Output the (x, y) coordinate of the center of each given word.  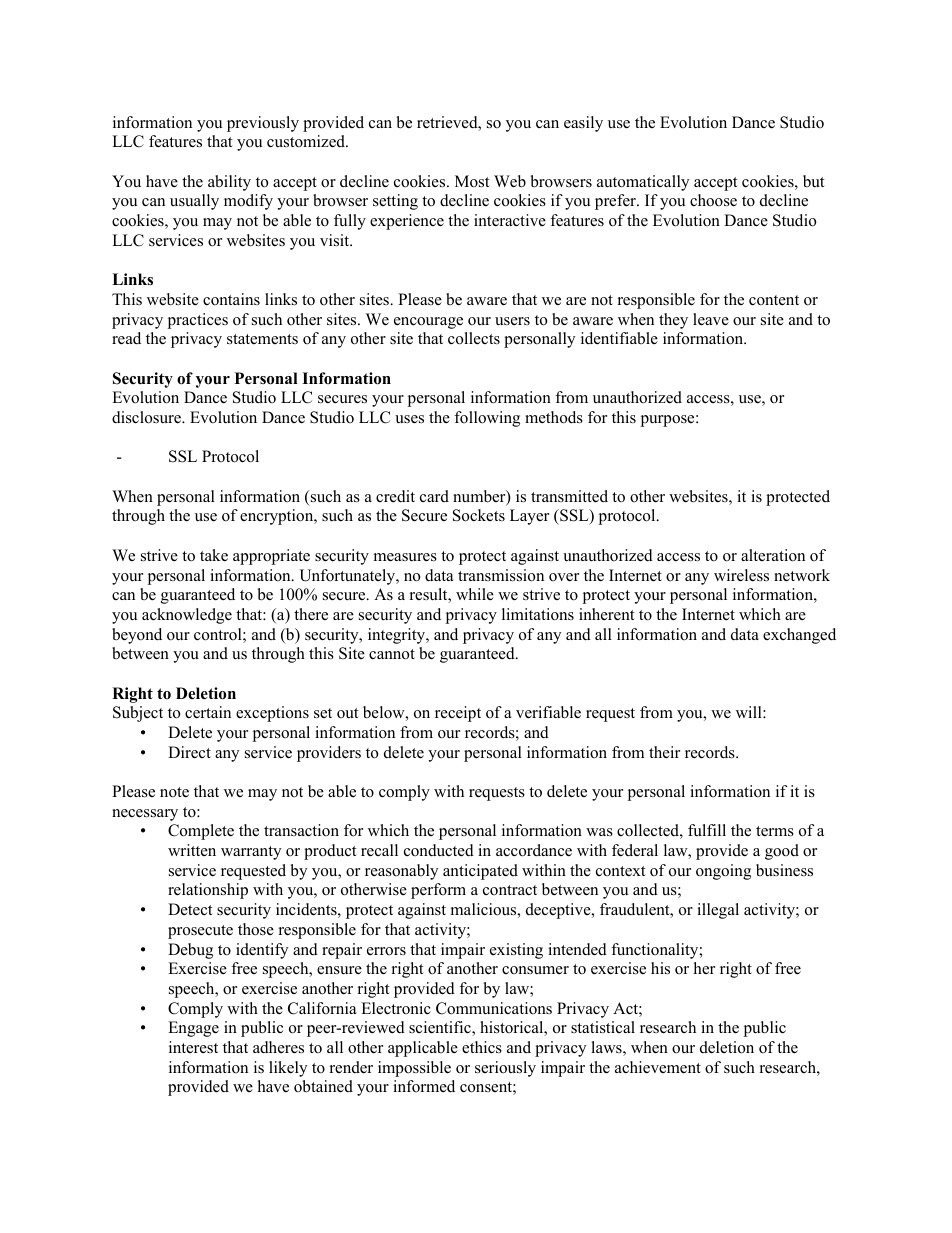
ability (229, 183)
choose (713, 200)
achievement (658, 1067)
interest (193, 1047)
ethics (482, 1047)
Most (472, 181)
